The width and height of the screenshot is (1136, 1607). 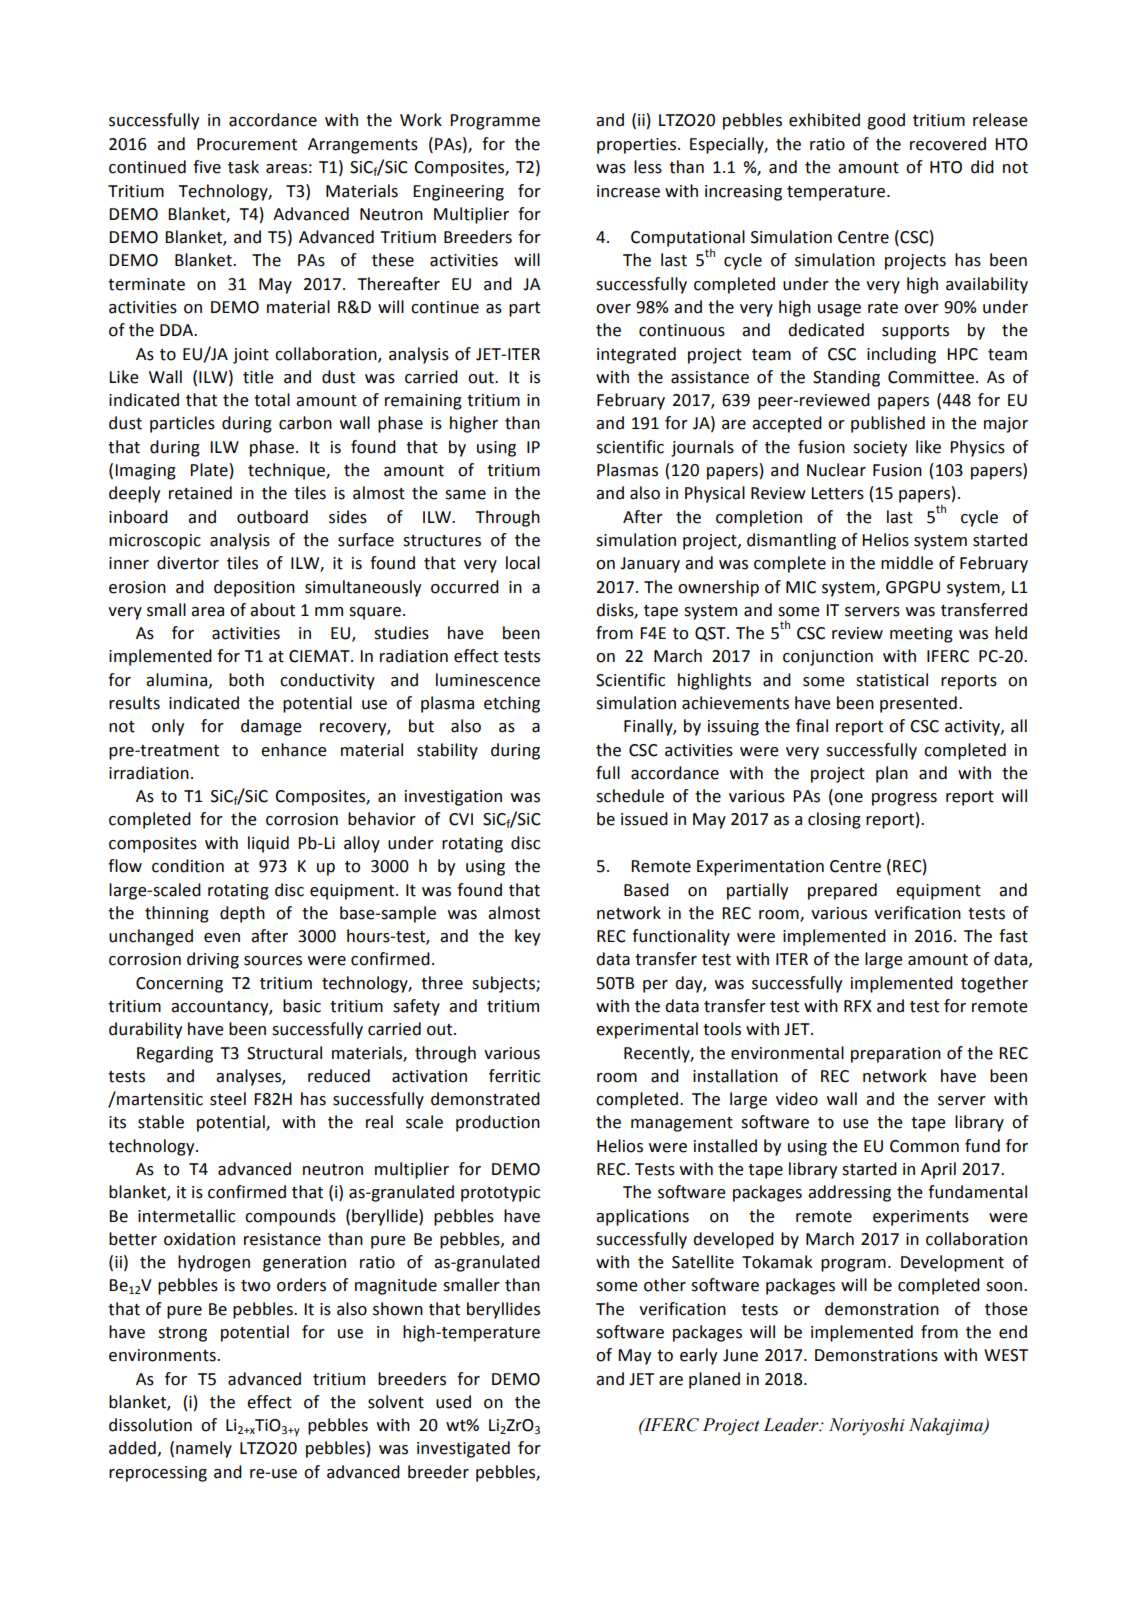 What do you see at coordinates (423, 402) in the screenshot?
I see `remaining` at bounding box center [423, 402].
